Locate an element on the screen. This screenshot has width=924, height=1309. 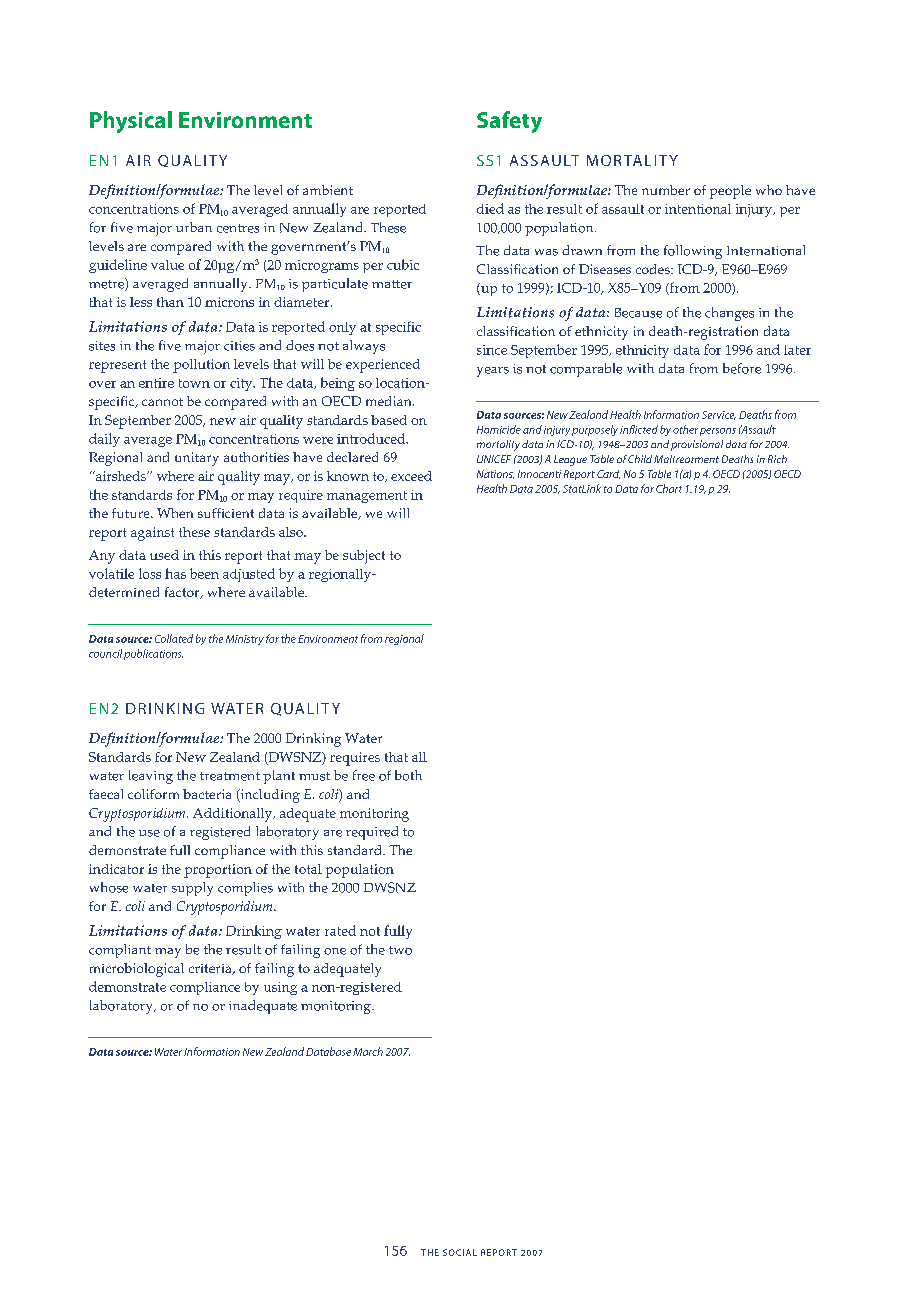
people is located at coordinates (730, 192).
